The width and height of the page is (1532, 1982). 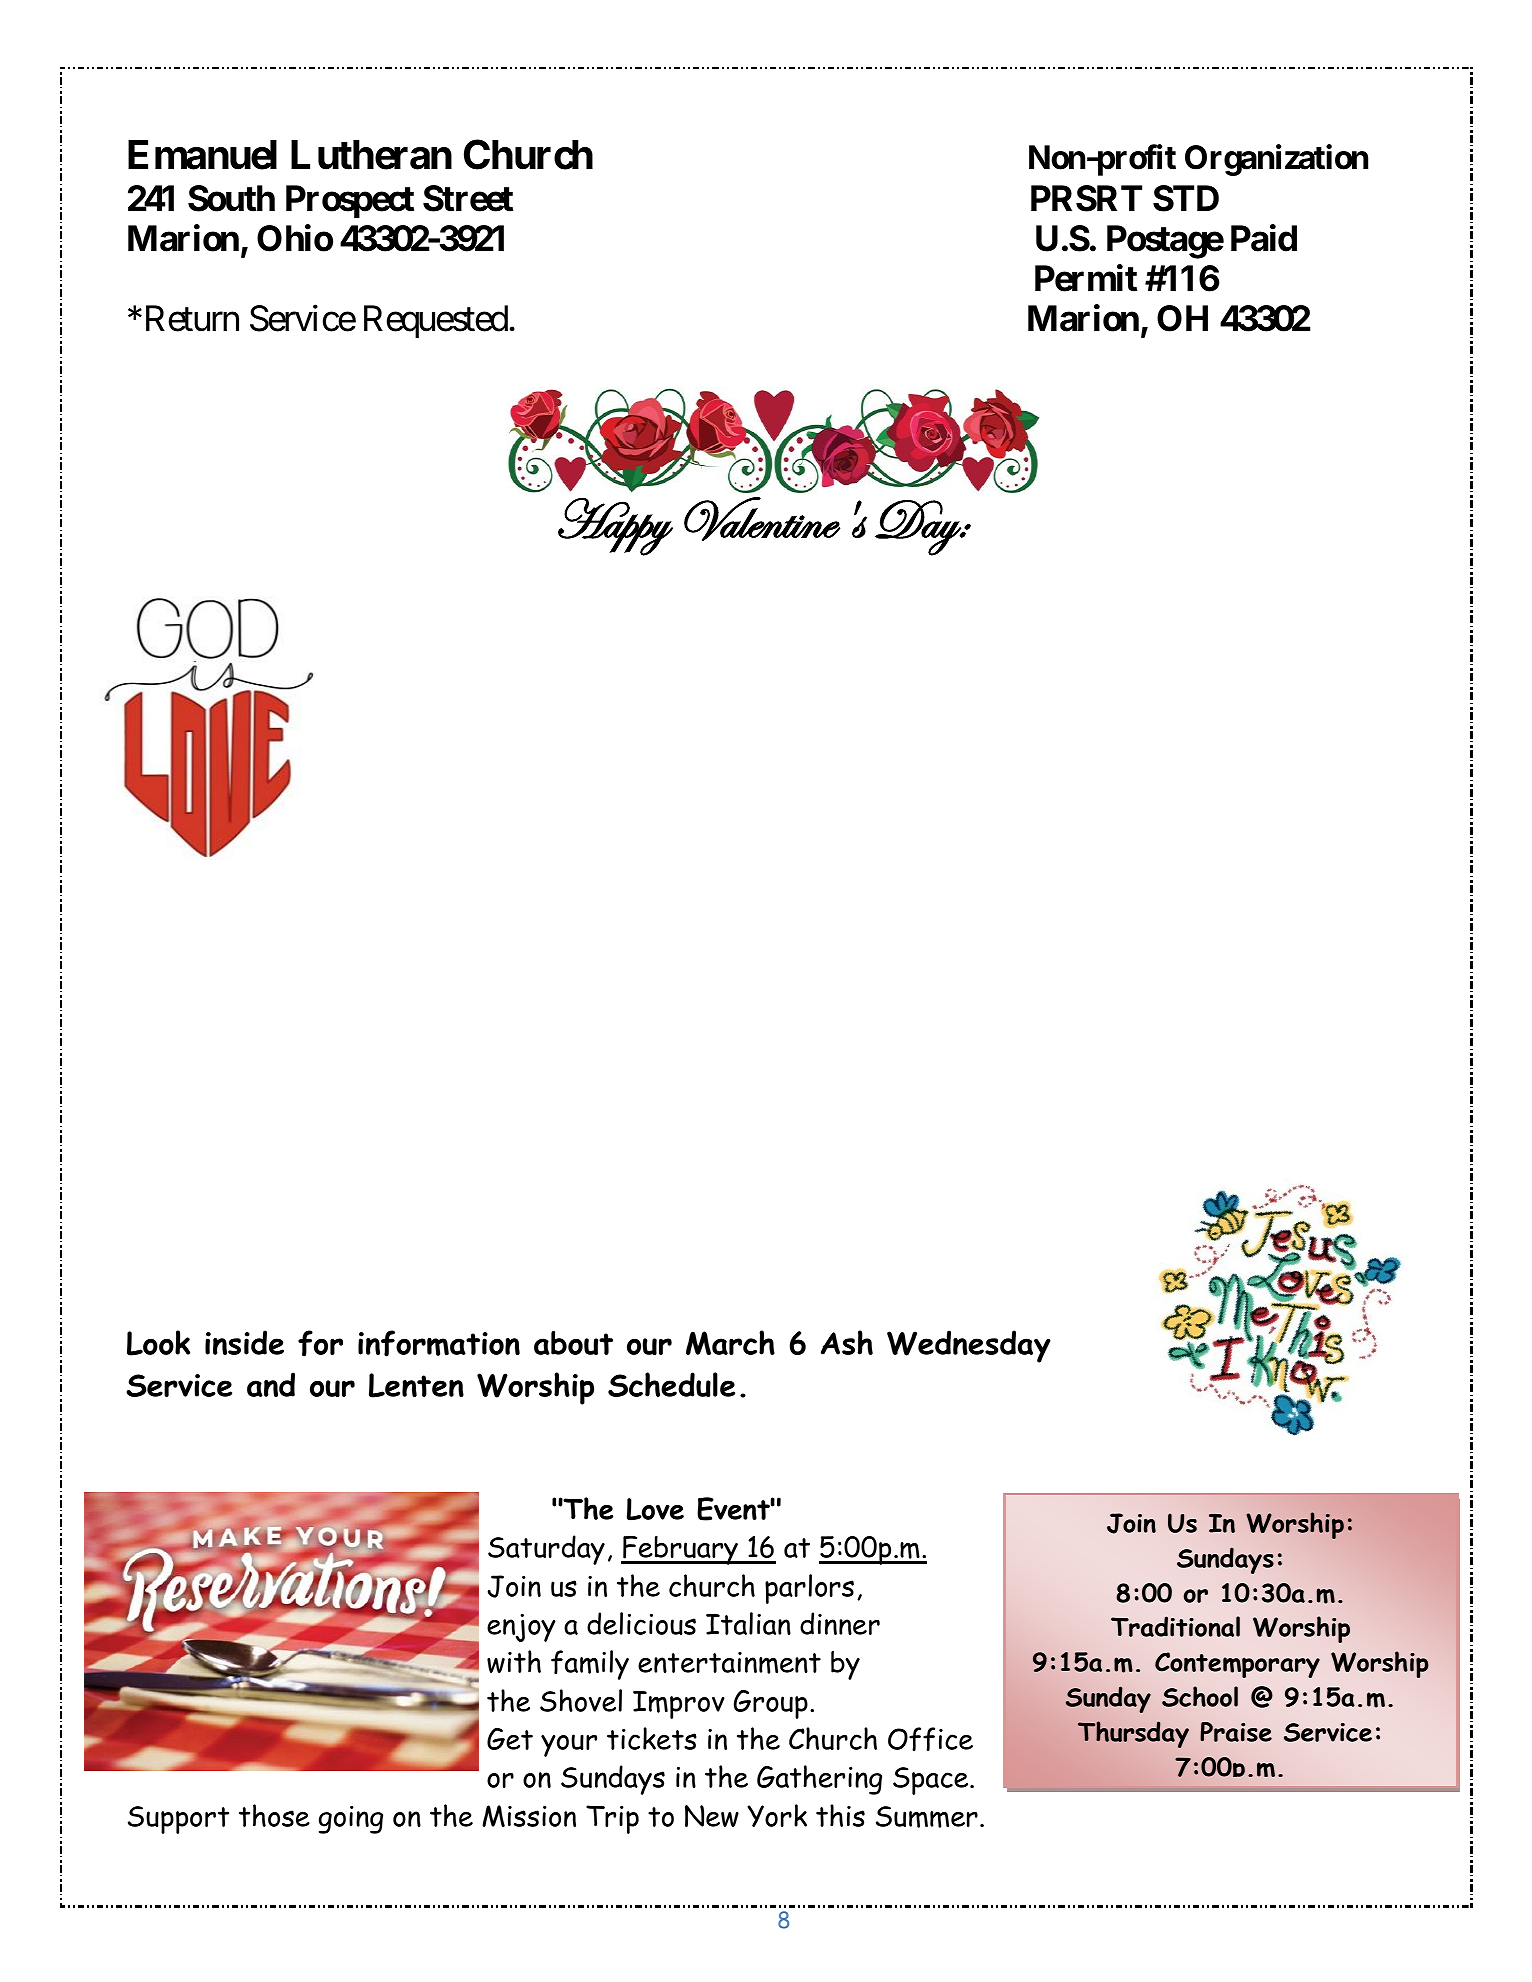 I want to click on inside, so click(x=244, y=1342).
